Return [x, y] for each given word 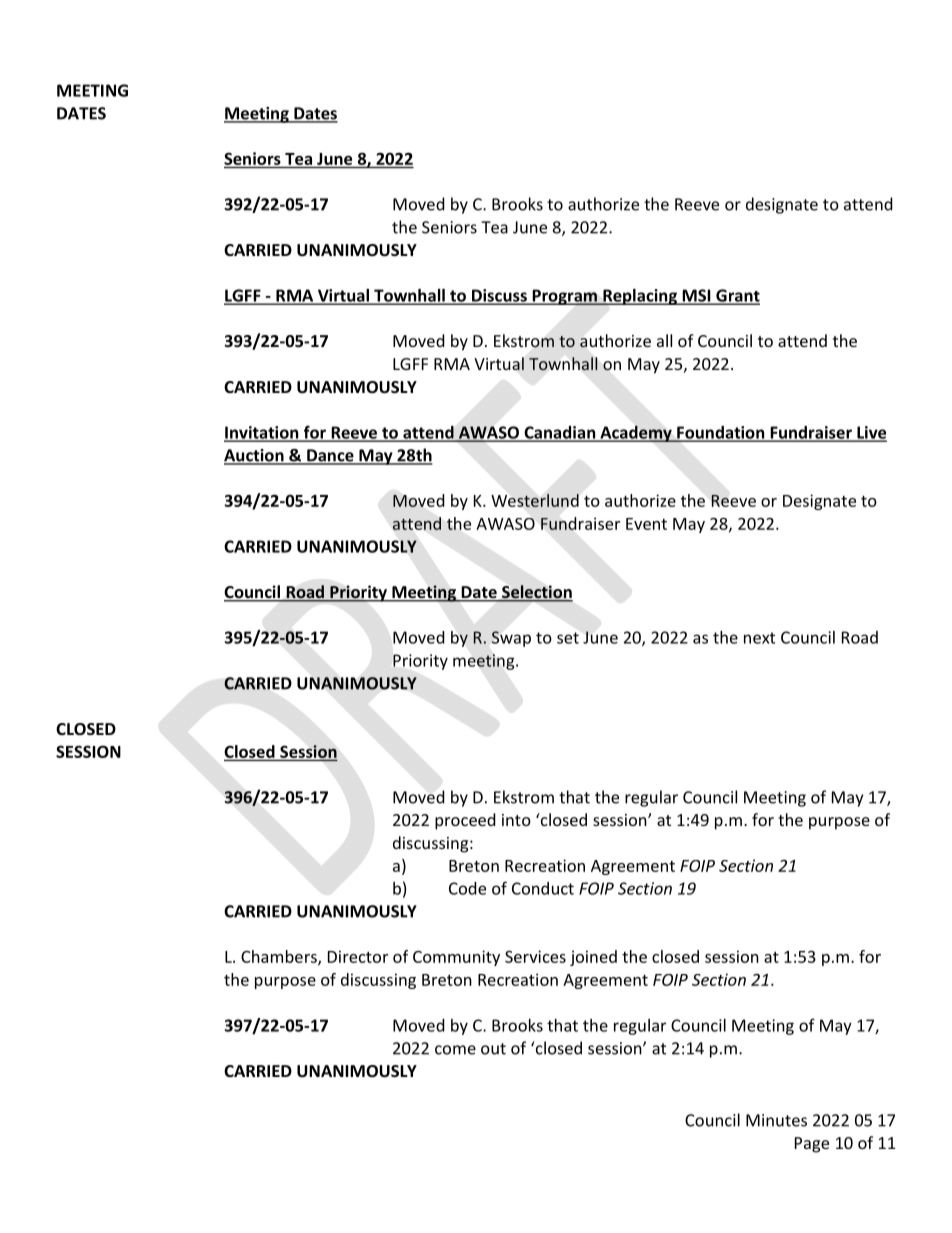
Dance [330, 456]
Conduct [543, 888]
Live [871, 433]
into [516, 820]
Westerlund [535, 500]
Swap [511, 639]
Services [535, 956]
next [759, 638]
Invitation [262, 433]
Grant [737, 296]
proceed [465, 821]
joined [593, 958]
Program [564, 297]
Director [358, 956]
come [455, 1050]
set [568, 638]
